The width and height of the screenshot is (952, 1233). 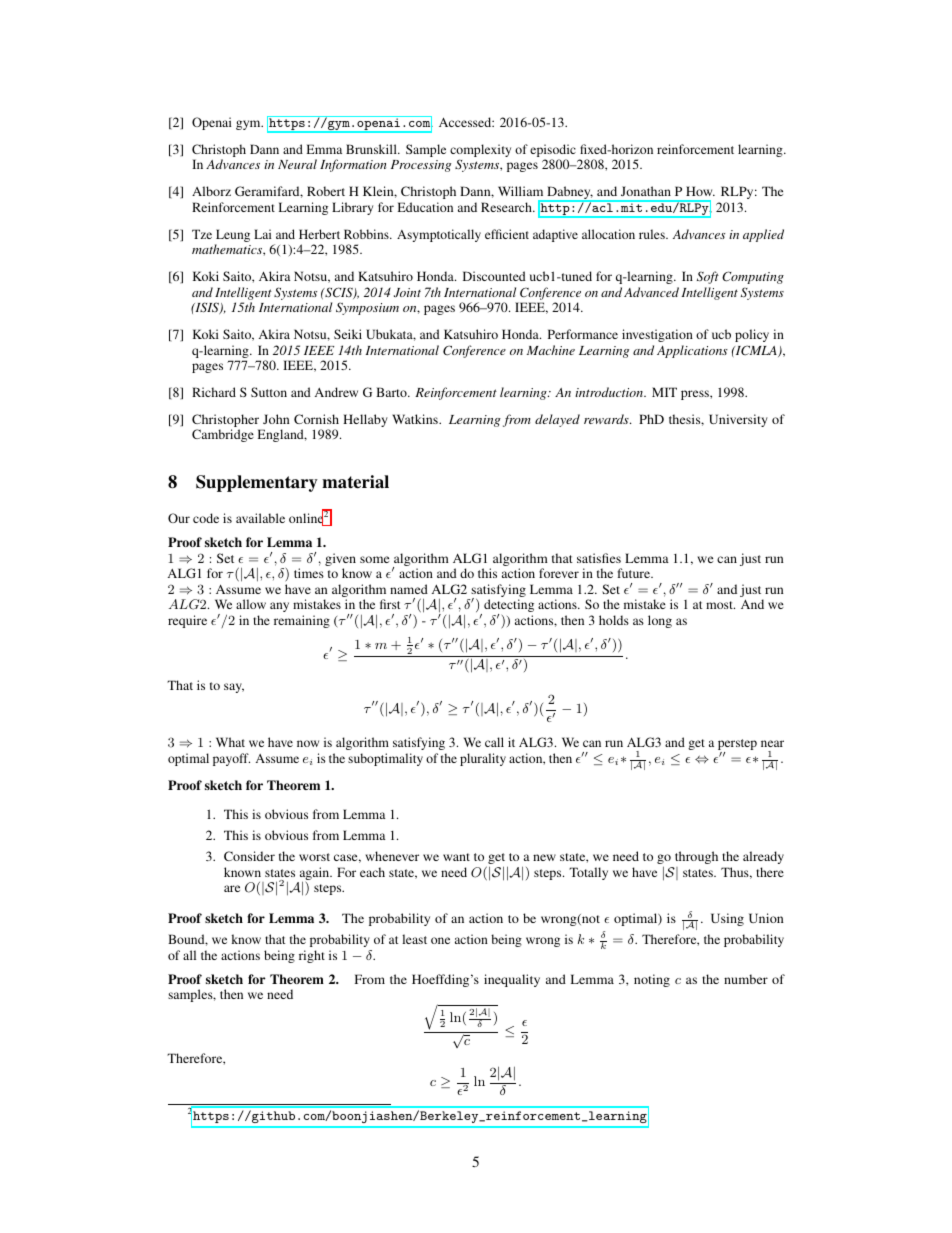 I want to click on detecting, so click(x=509, y=607).
